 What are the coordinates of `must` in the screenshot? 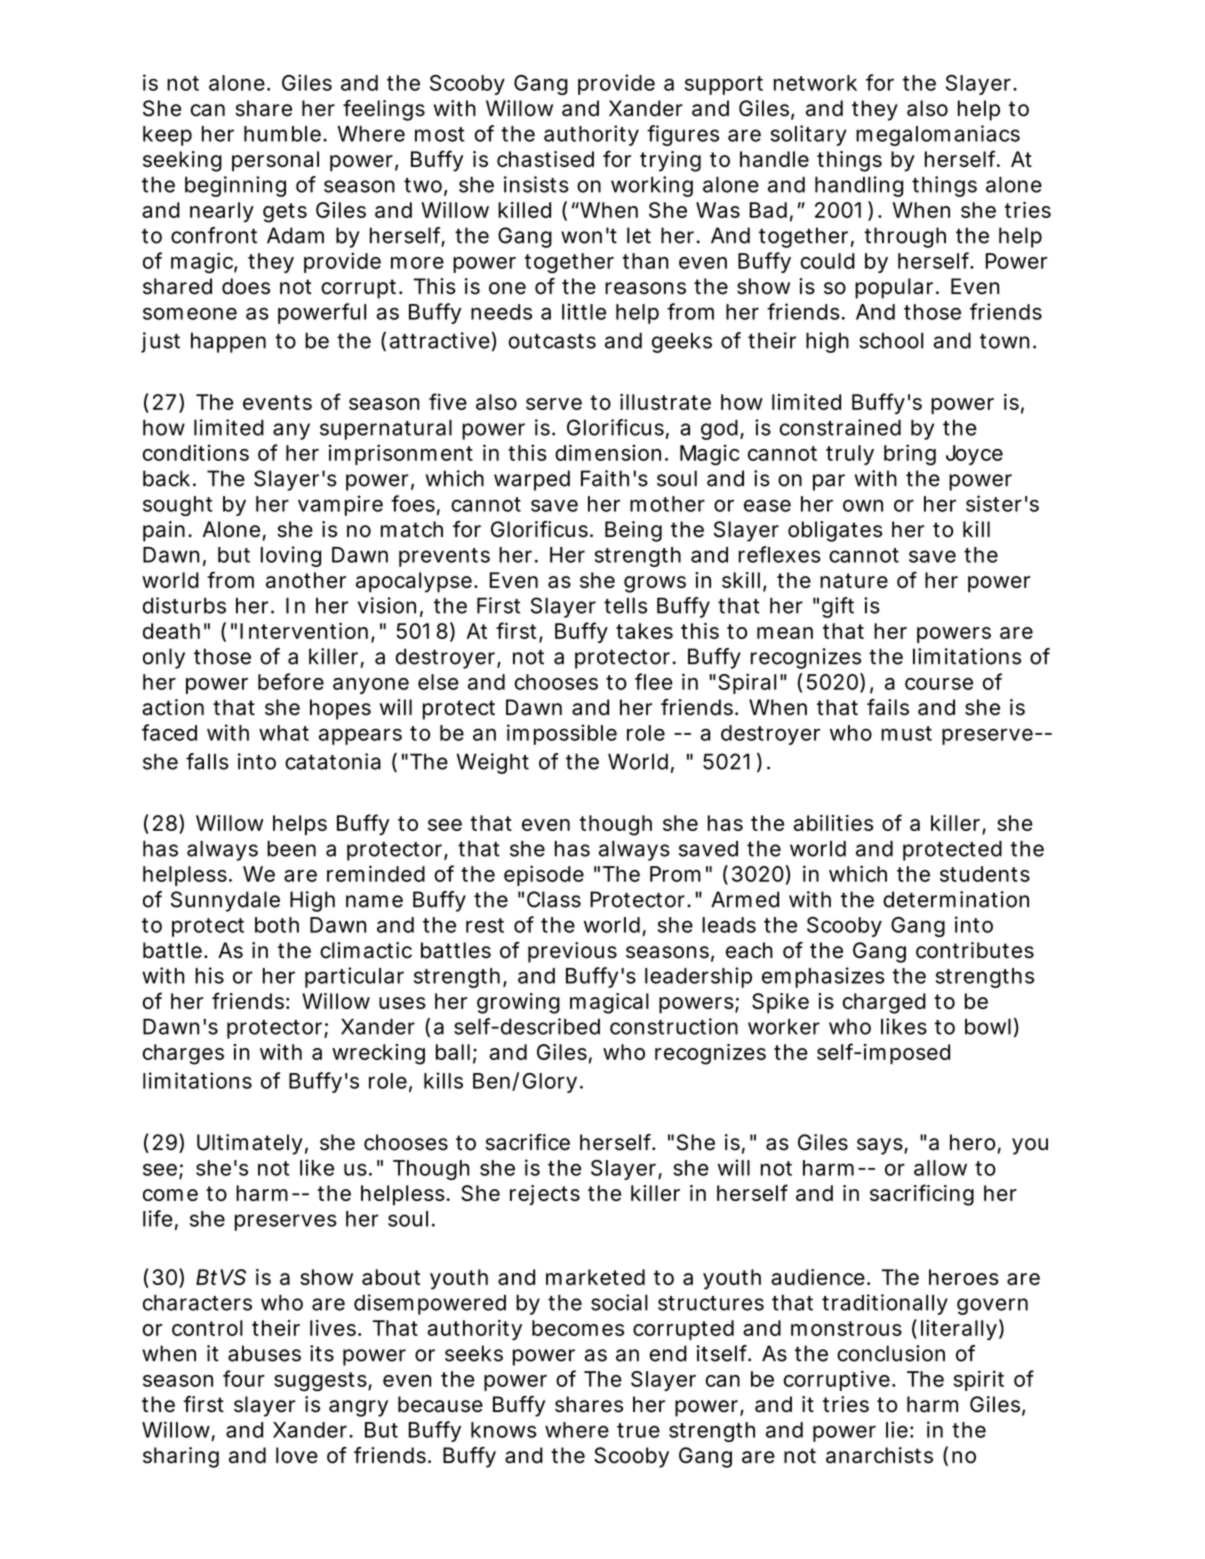 It's located at (906, 733).
